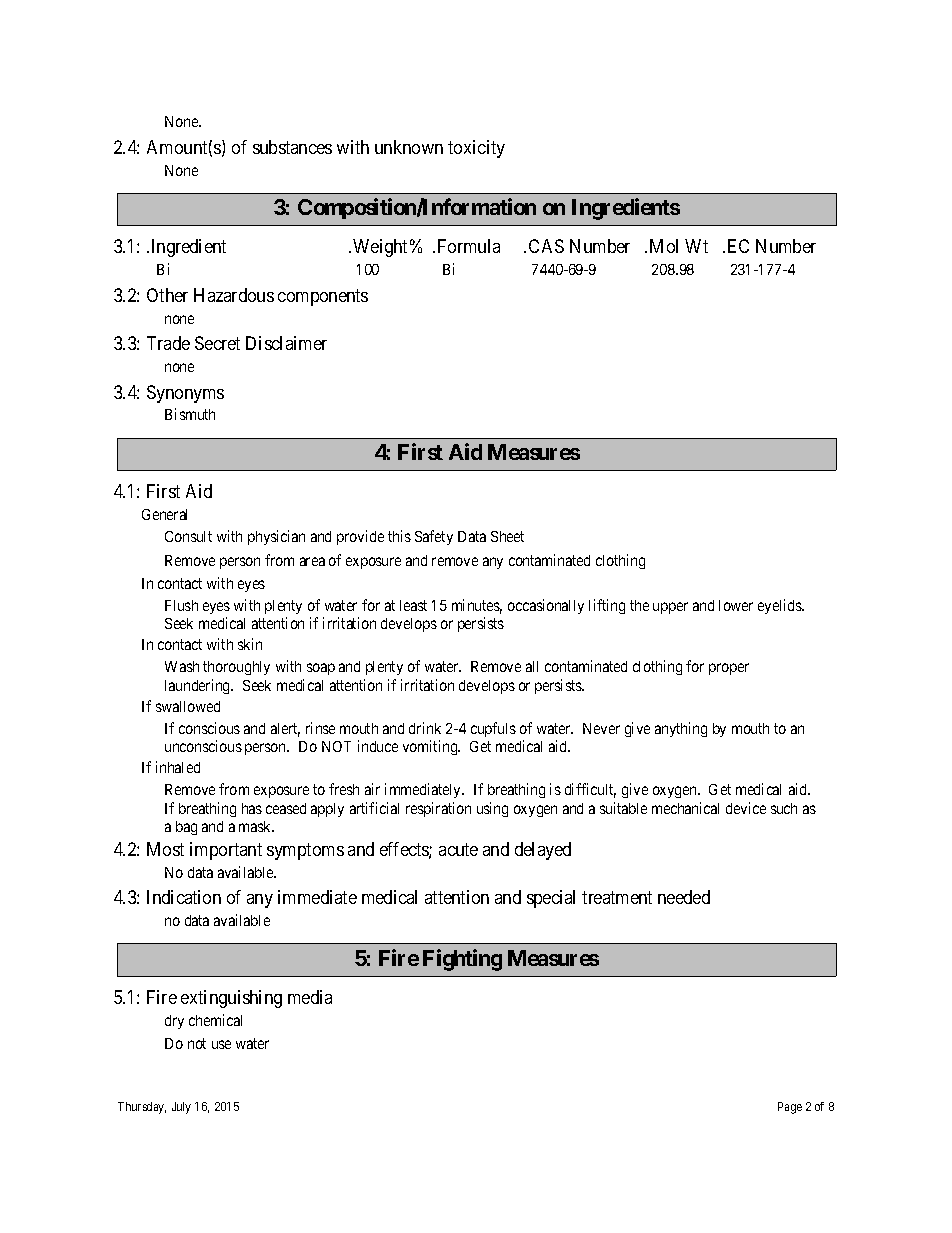  Describe the element at coordinates (221, 1044) in the screenshot. I see `use` at that location.
